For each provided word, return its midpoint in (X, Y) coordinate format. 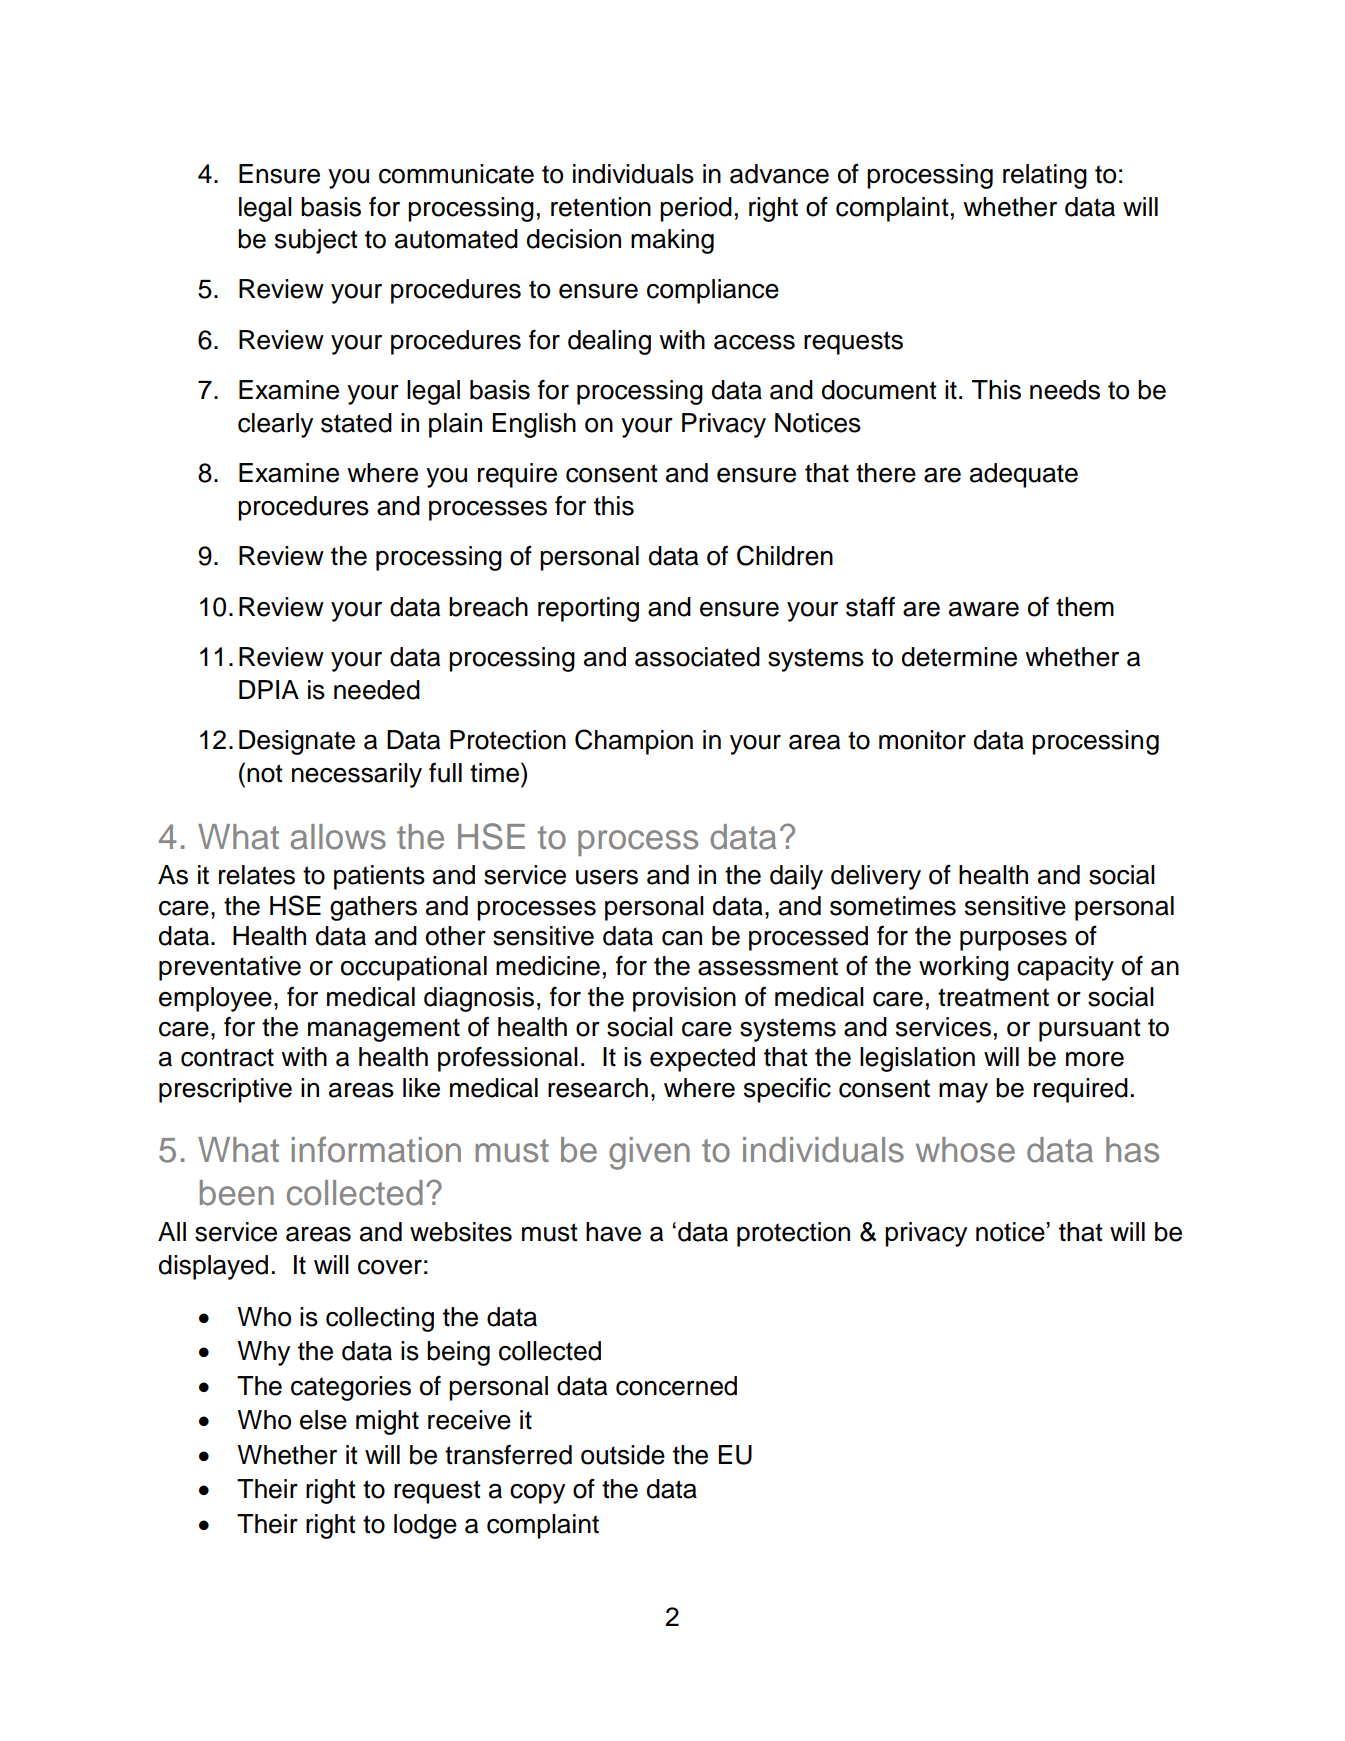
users (607, 877)
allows (338, 837)
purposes (1013, 941)
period (696, 209)
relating (1045, 176)
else (323, 1420)
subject (316, 241)
